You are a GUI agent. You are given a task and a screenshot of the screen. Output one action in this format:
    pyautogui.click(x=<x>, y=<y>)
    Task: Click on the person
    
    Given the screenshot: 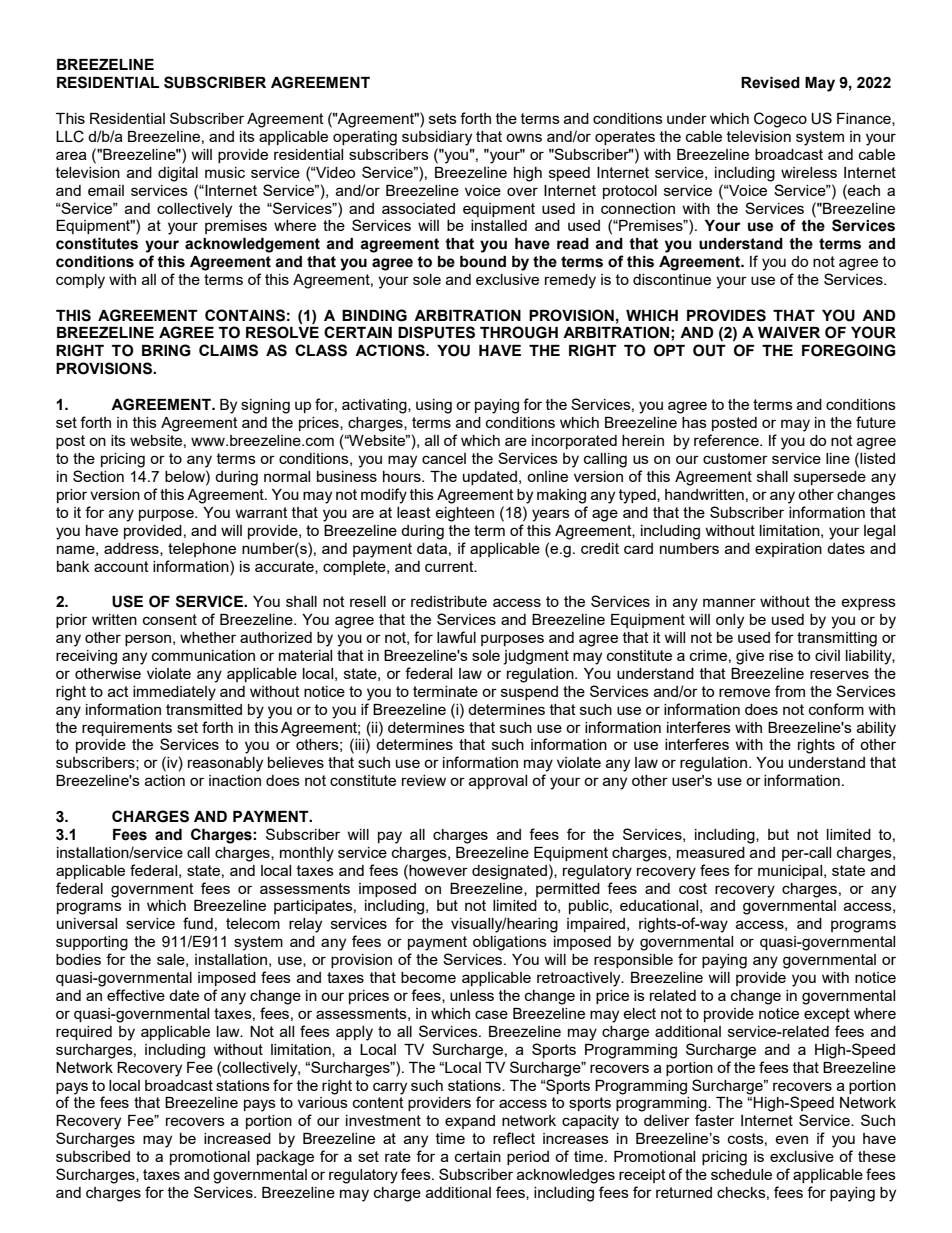 What is the action you would take?
    pyautogui.click(x=148, y=640)
